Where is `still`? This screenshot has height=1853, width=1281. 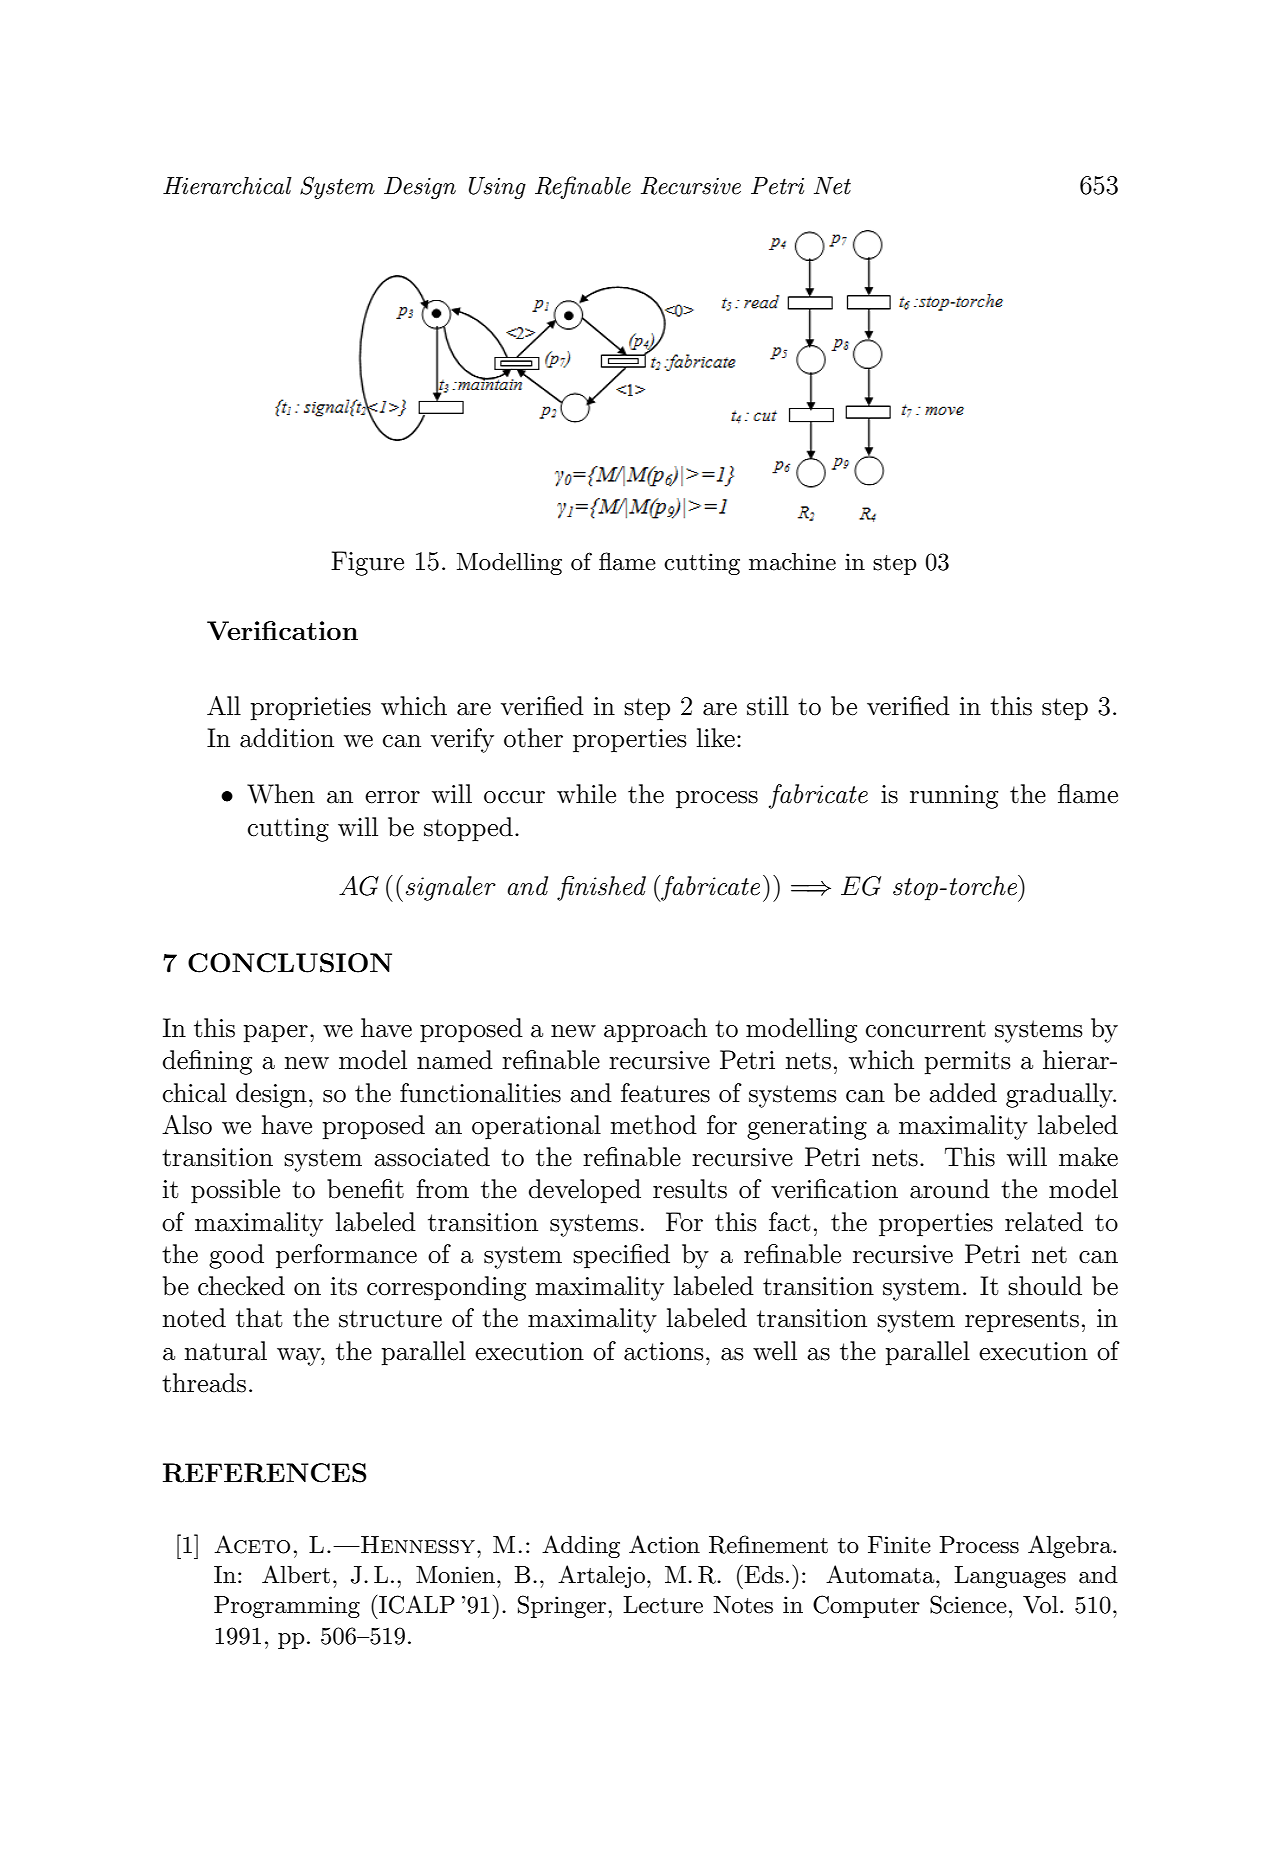 still is located at coordinates (768, 706).
